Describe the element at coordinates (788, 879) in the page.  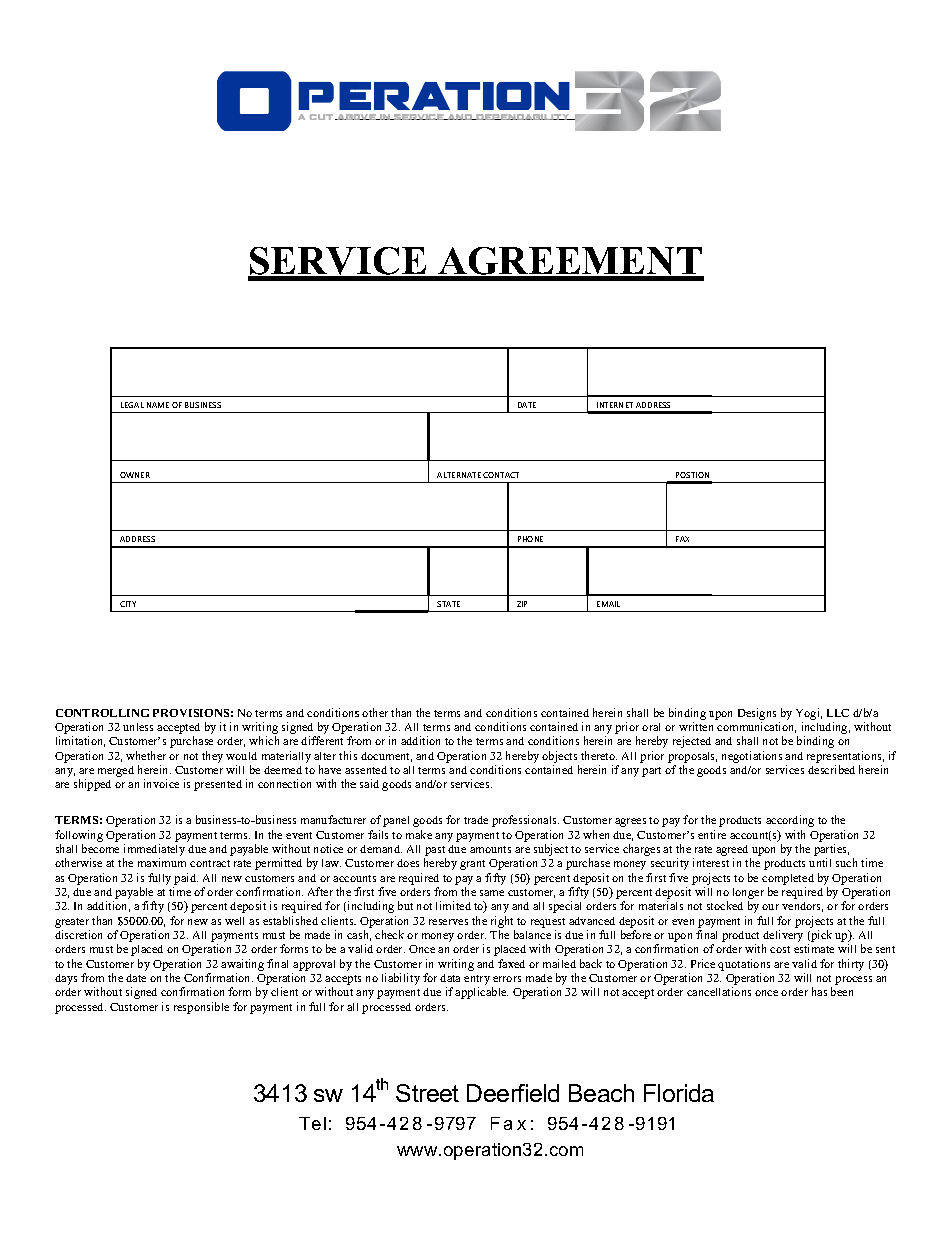
I see `completed` at that location.
